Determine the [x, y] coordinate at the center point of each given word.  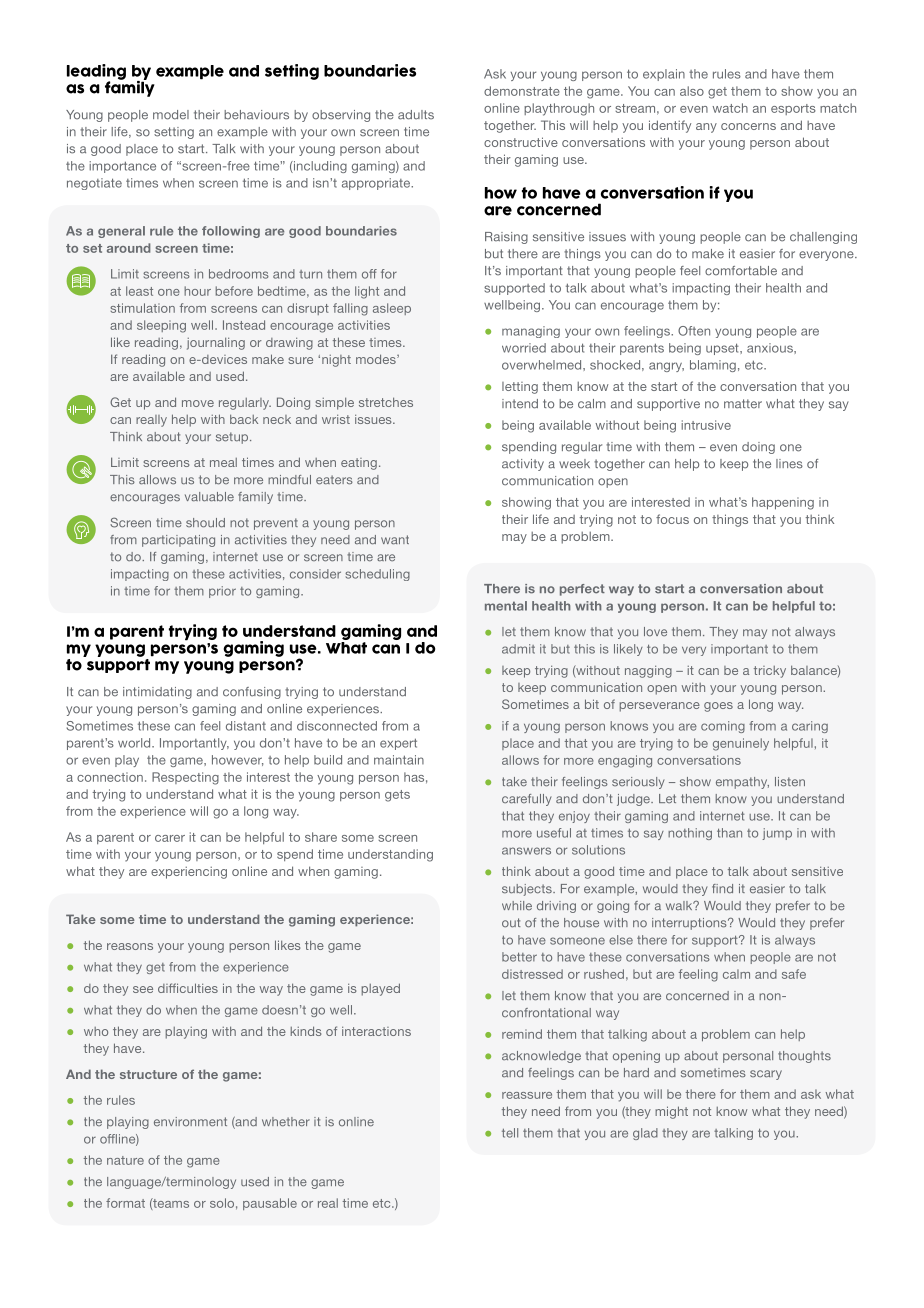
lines [789, 464]
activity [523, 465]
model [171, 115]
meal [223, 462]
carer [170, 838]
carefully [527, 800]
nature [125, 1160]
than [729, 833]
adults [416, 115]
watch [730, 108]
